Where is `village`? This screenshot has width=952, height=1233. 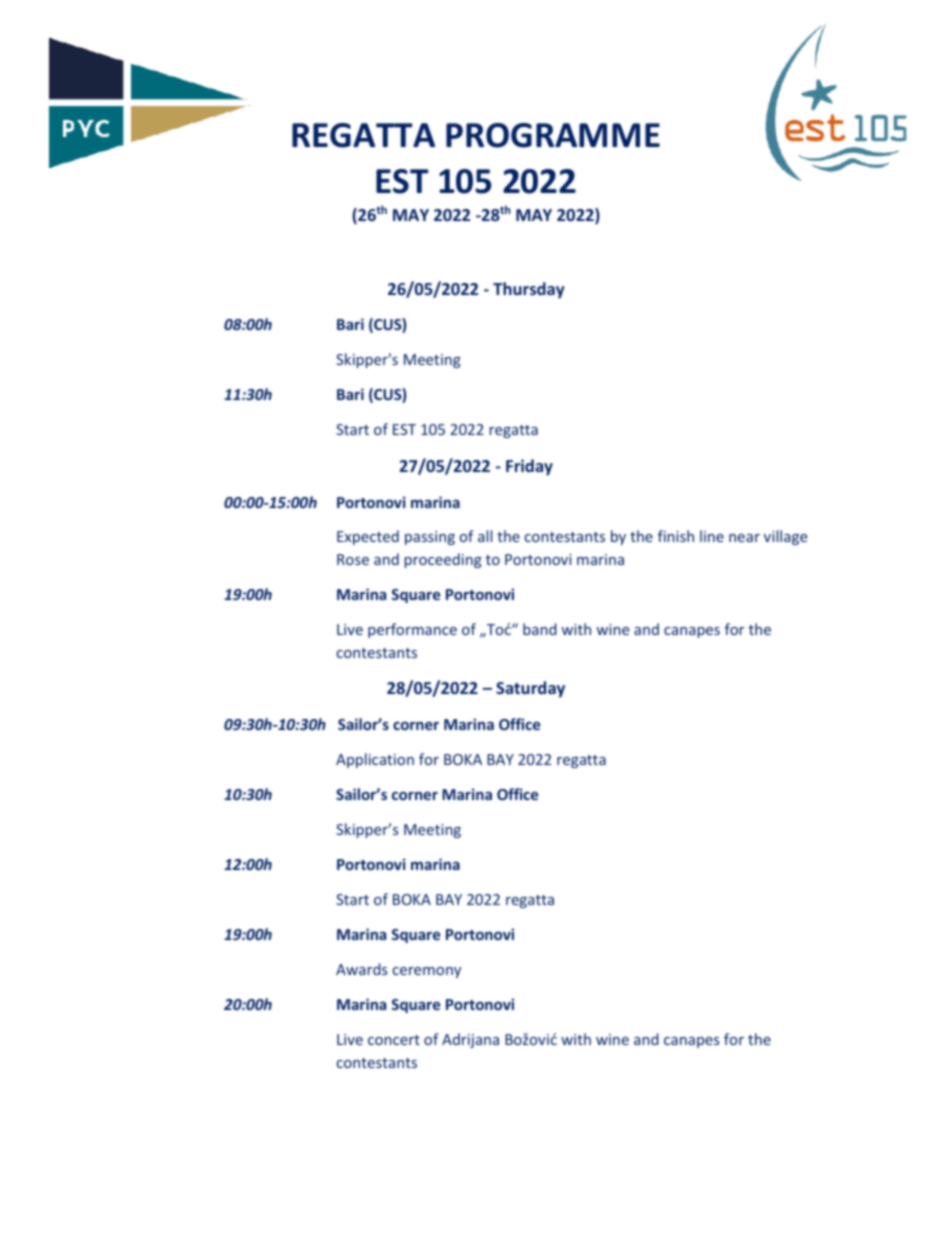 village is located at coordinates (785, 537).
